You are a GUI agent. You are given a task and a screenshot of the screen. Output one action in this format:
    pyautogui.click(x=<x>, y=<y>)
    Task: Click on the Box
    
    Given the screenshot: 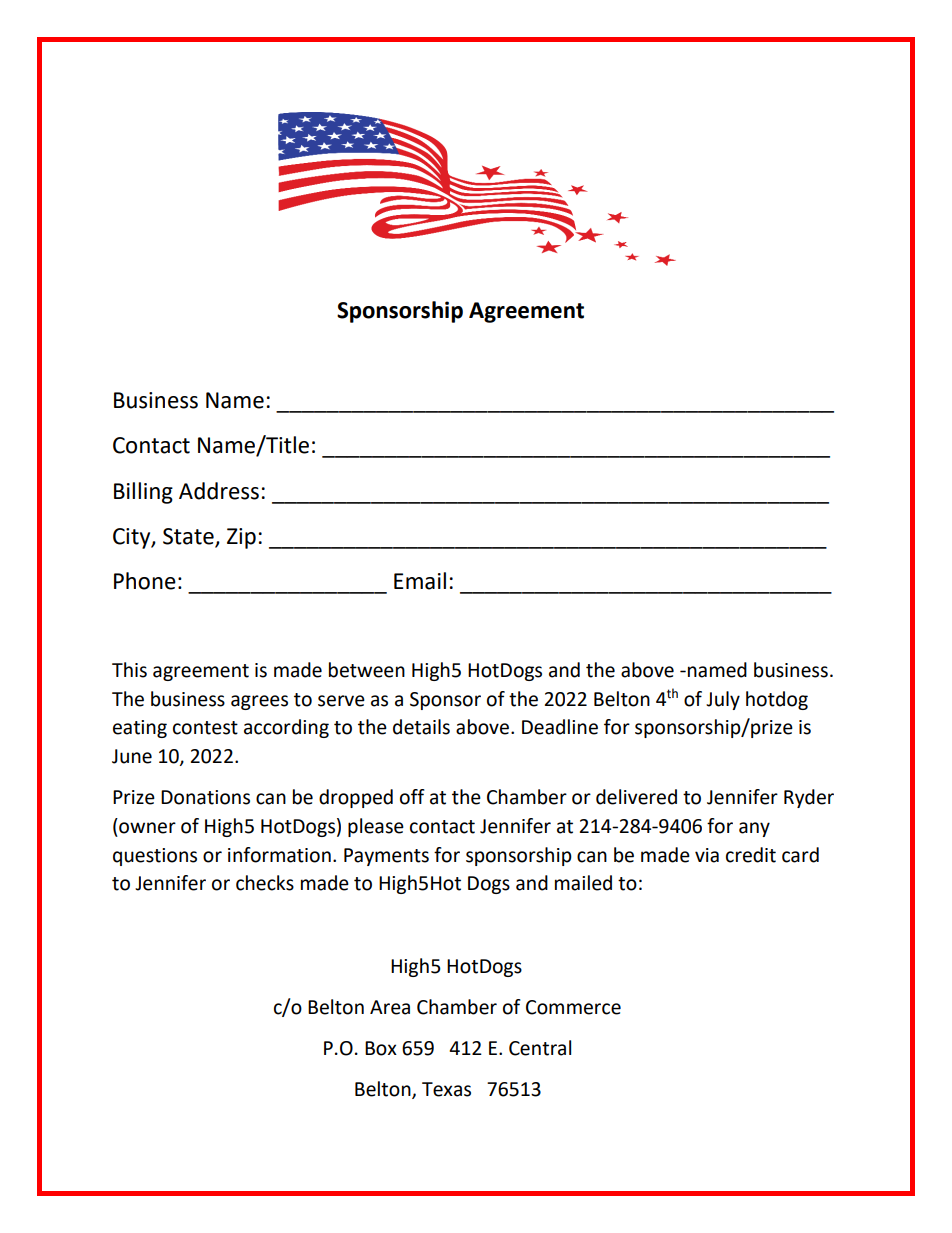 What is the action you would take?
    pyautogui.click(x=381, y=1048)
